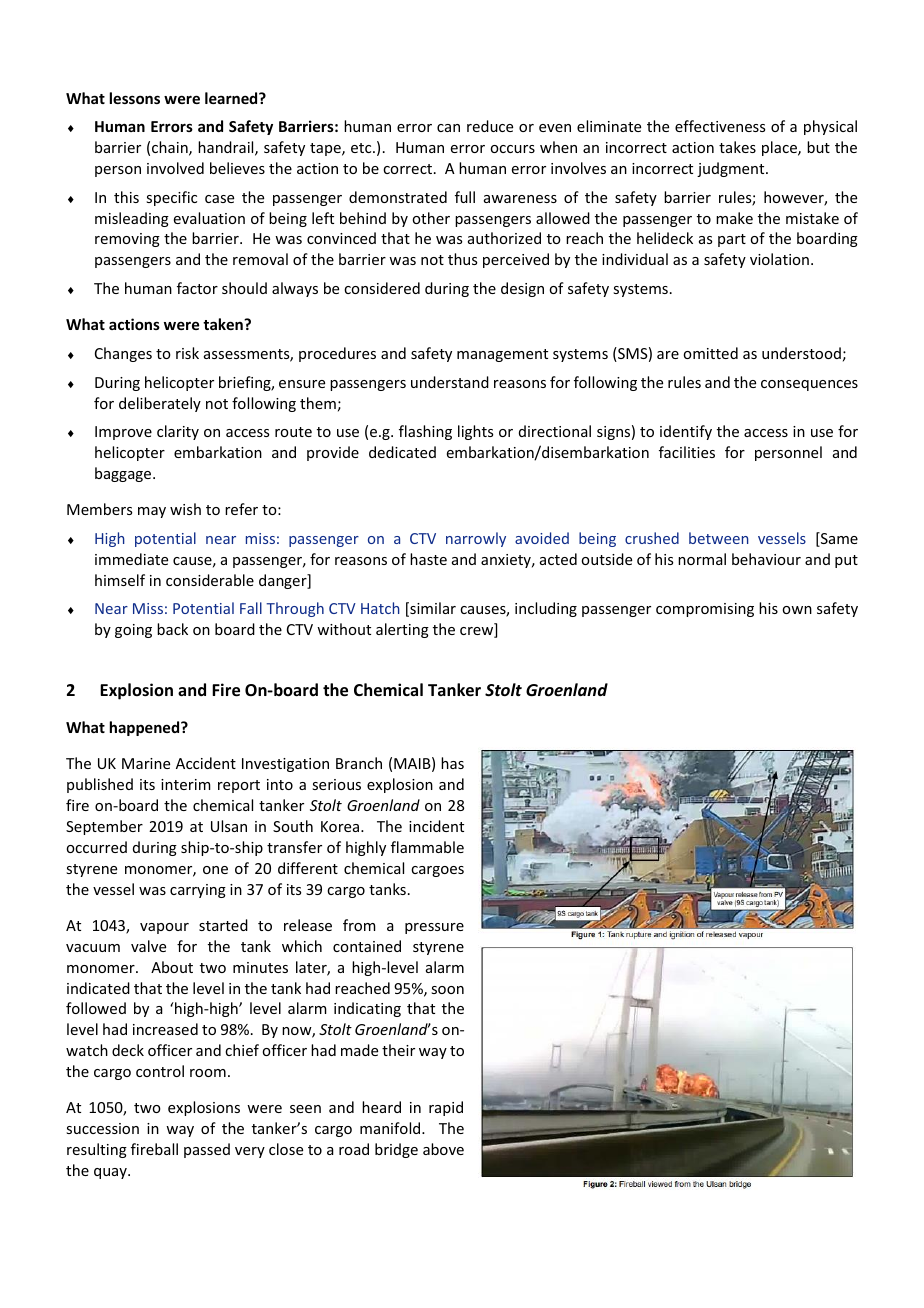 This image has width=924, height=1308. What do you see at coordinates (436, 826) in the image?
I see `incident` at bounding box center [436, 826].
